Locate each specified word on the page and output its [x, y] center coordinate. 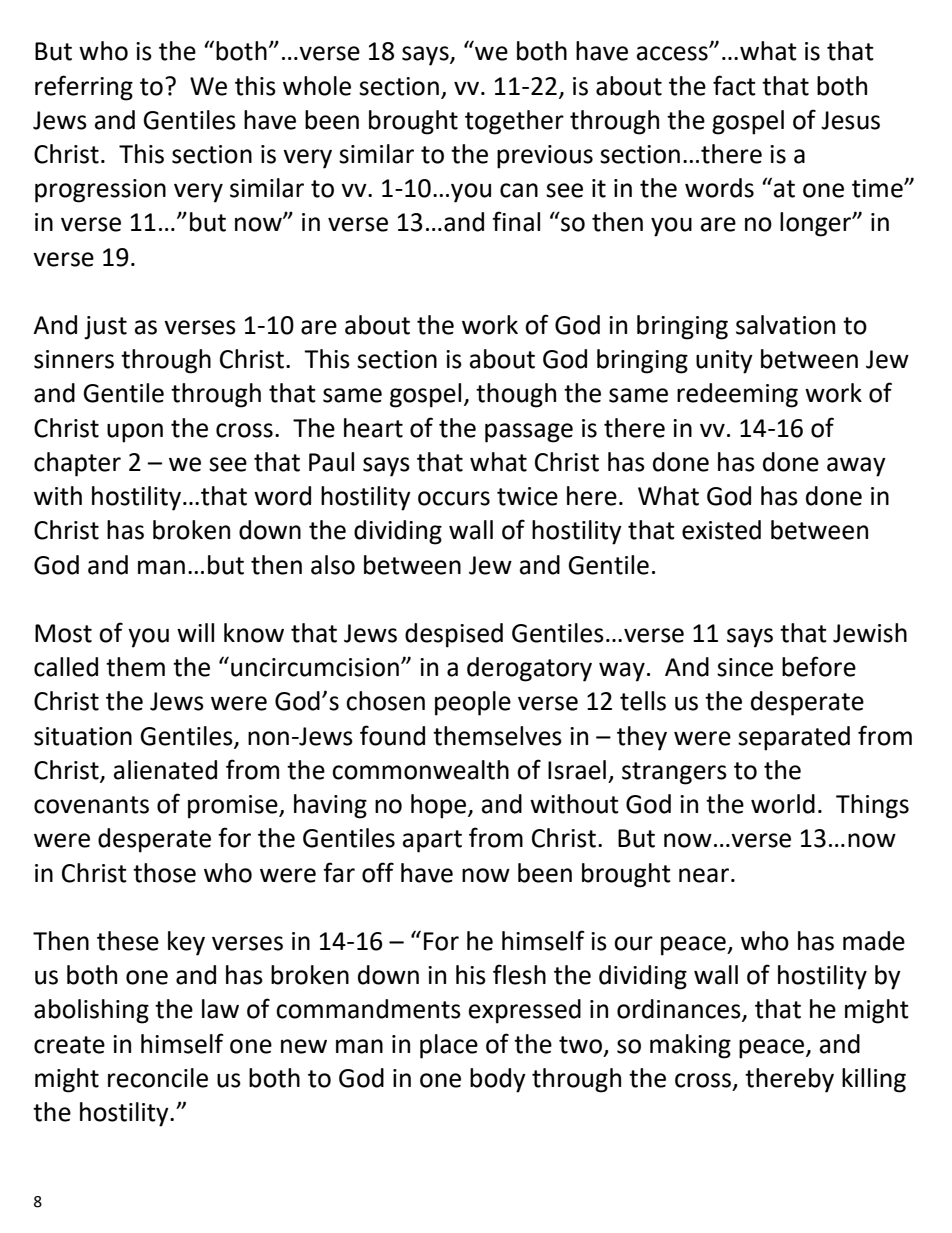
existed [721, 530]
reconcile [158, 1078]
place [449, 1046]
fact [734, 85]
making [690, 1046]
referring [84, 88]
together [514, 122]
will [195, 632]
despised [454, 635]
